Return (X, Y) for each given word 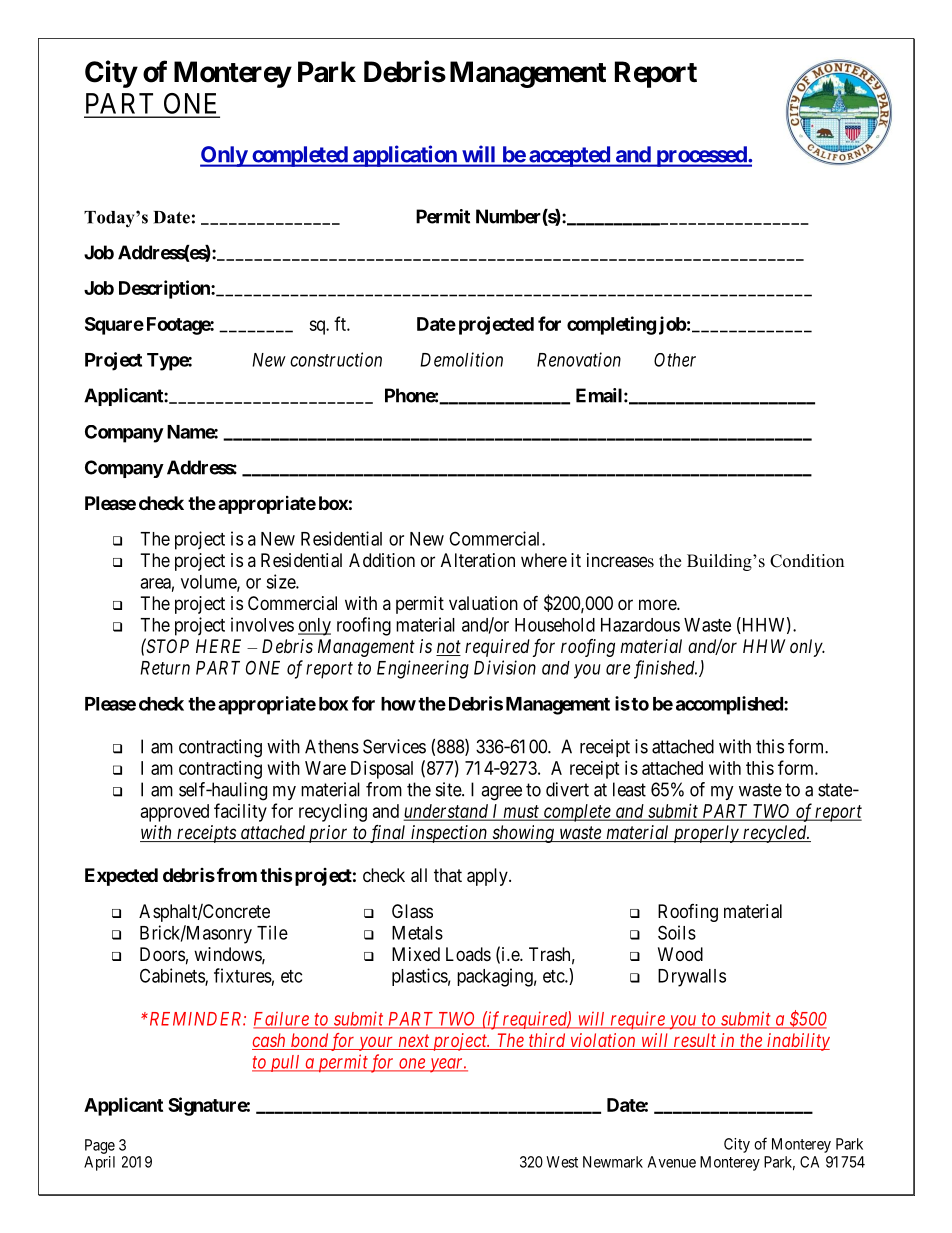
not (448, 648)
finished (665, 669)
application (405, 156)
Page (100, 1146)
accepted (569, 156)
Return (165, 668)
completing (611, 325)
